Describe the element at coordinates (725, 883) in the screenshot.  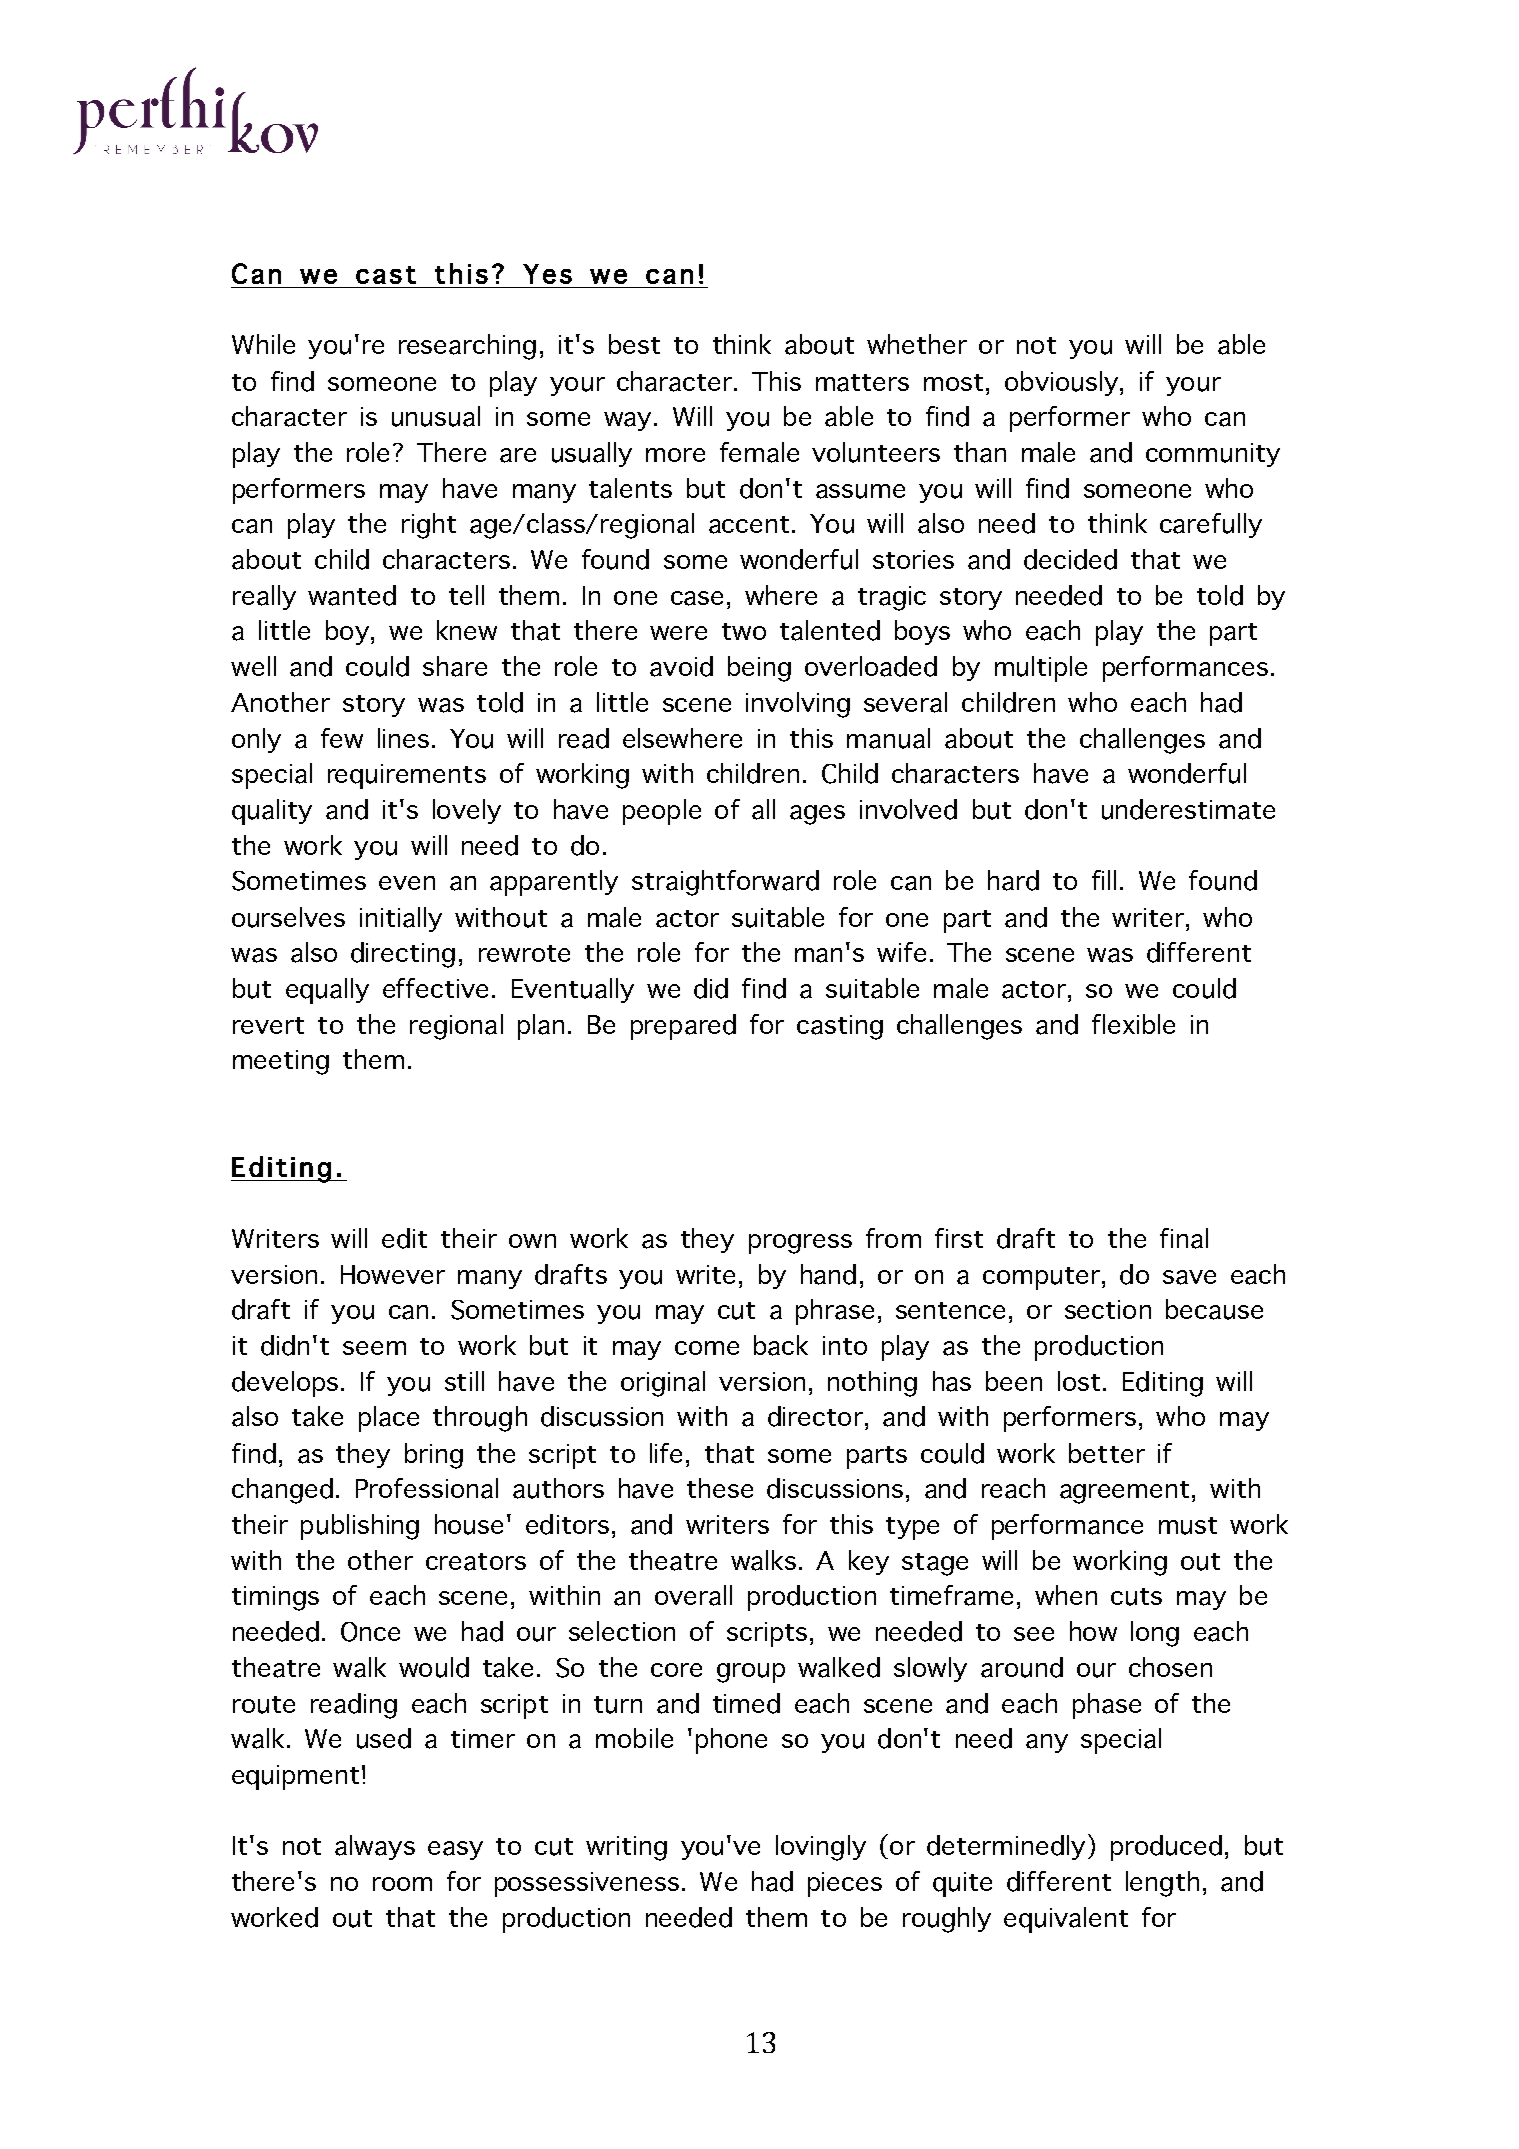
I see `straightforward` at that location.
